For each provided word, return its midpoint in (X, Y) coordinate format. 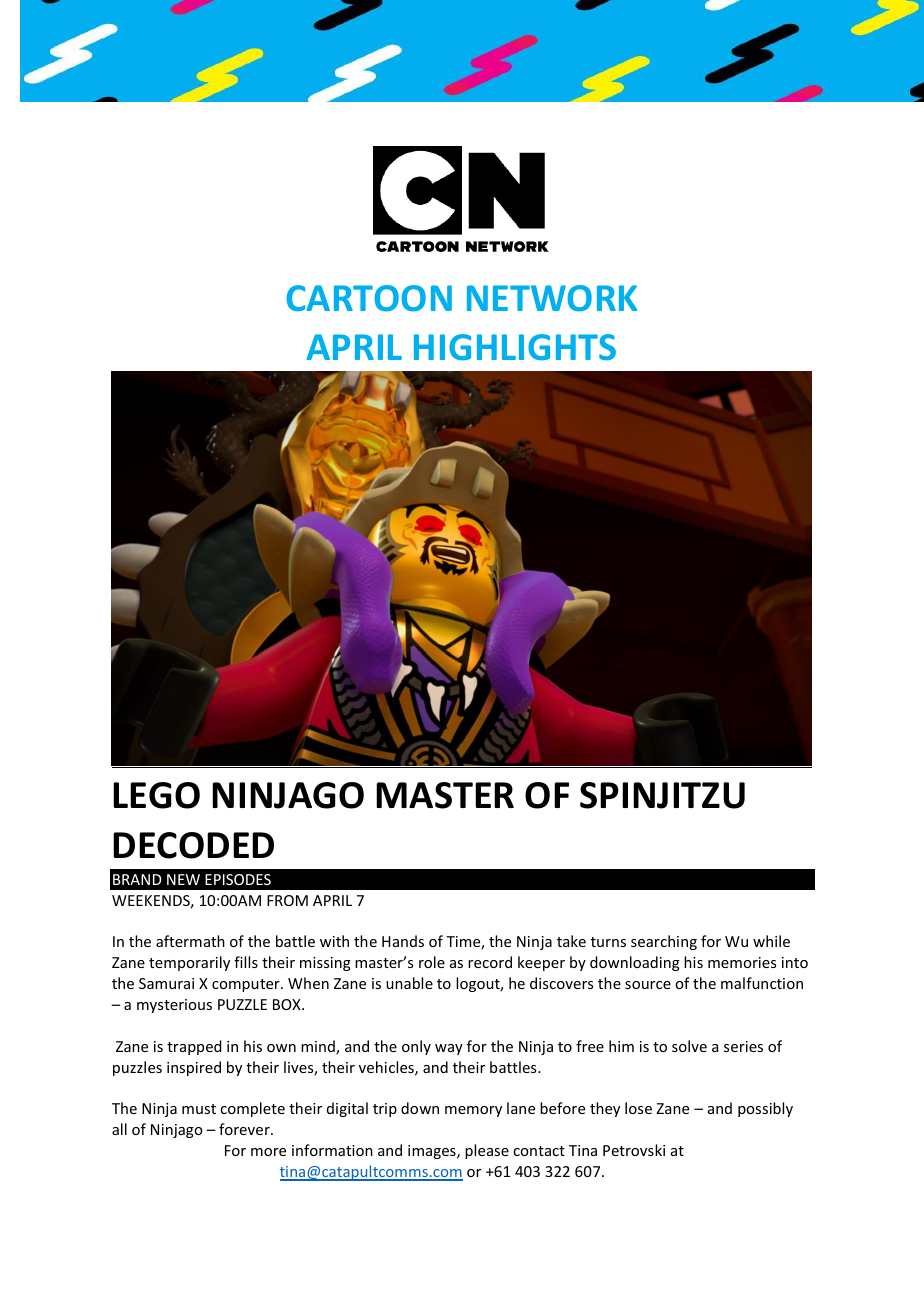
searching (664, 942)
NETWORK (552, 298)
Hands (403, 941)
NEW (183, 879)
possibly (765, 1109)
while (771, 941)
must (199, 1109)
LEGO (156, 795)
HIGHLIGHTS (515, 347)
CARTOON (369, 298)
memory (473, 1111)
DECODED (193, 845)
